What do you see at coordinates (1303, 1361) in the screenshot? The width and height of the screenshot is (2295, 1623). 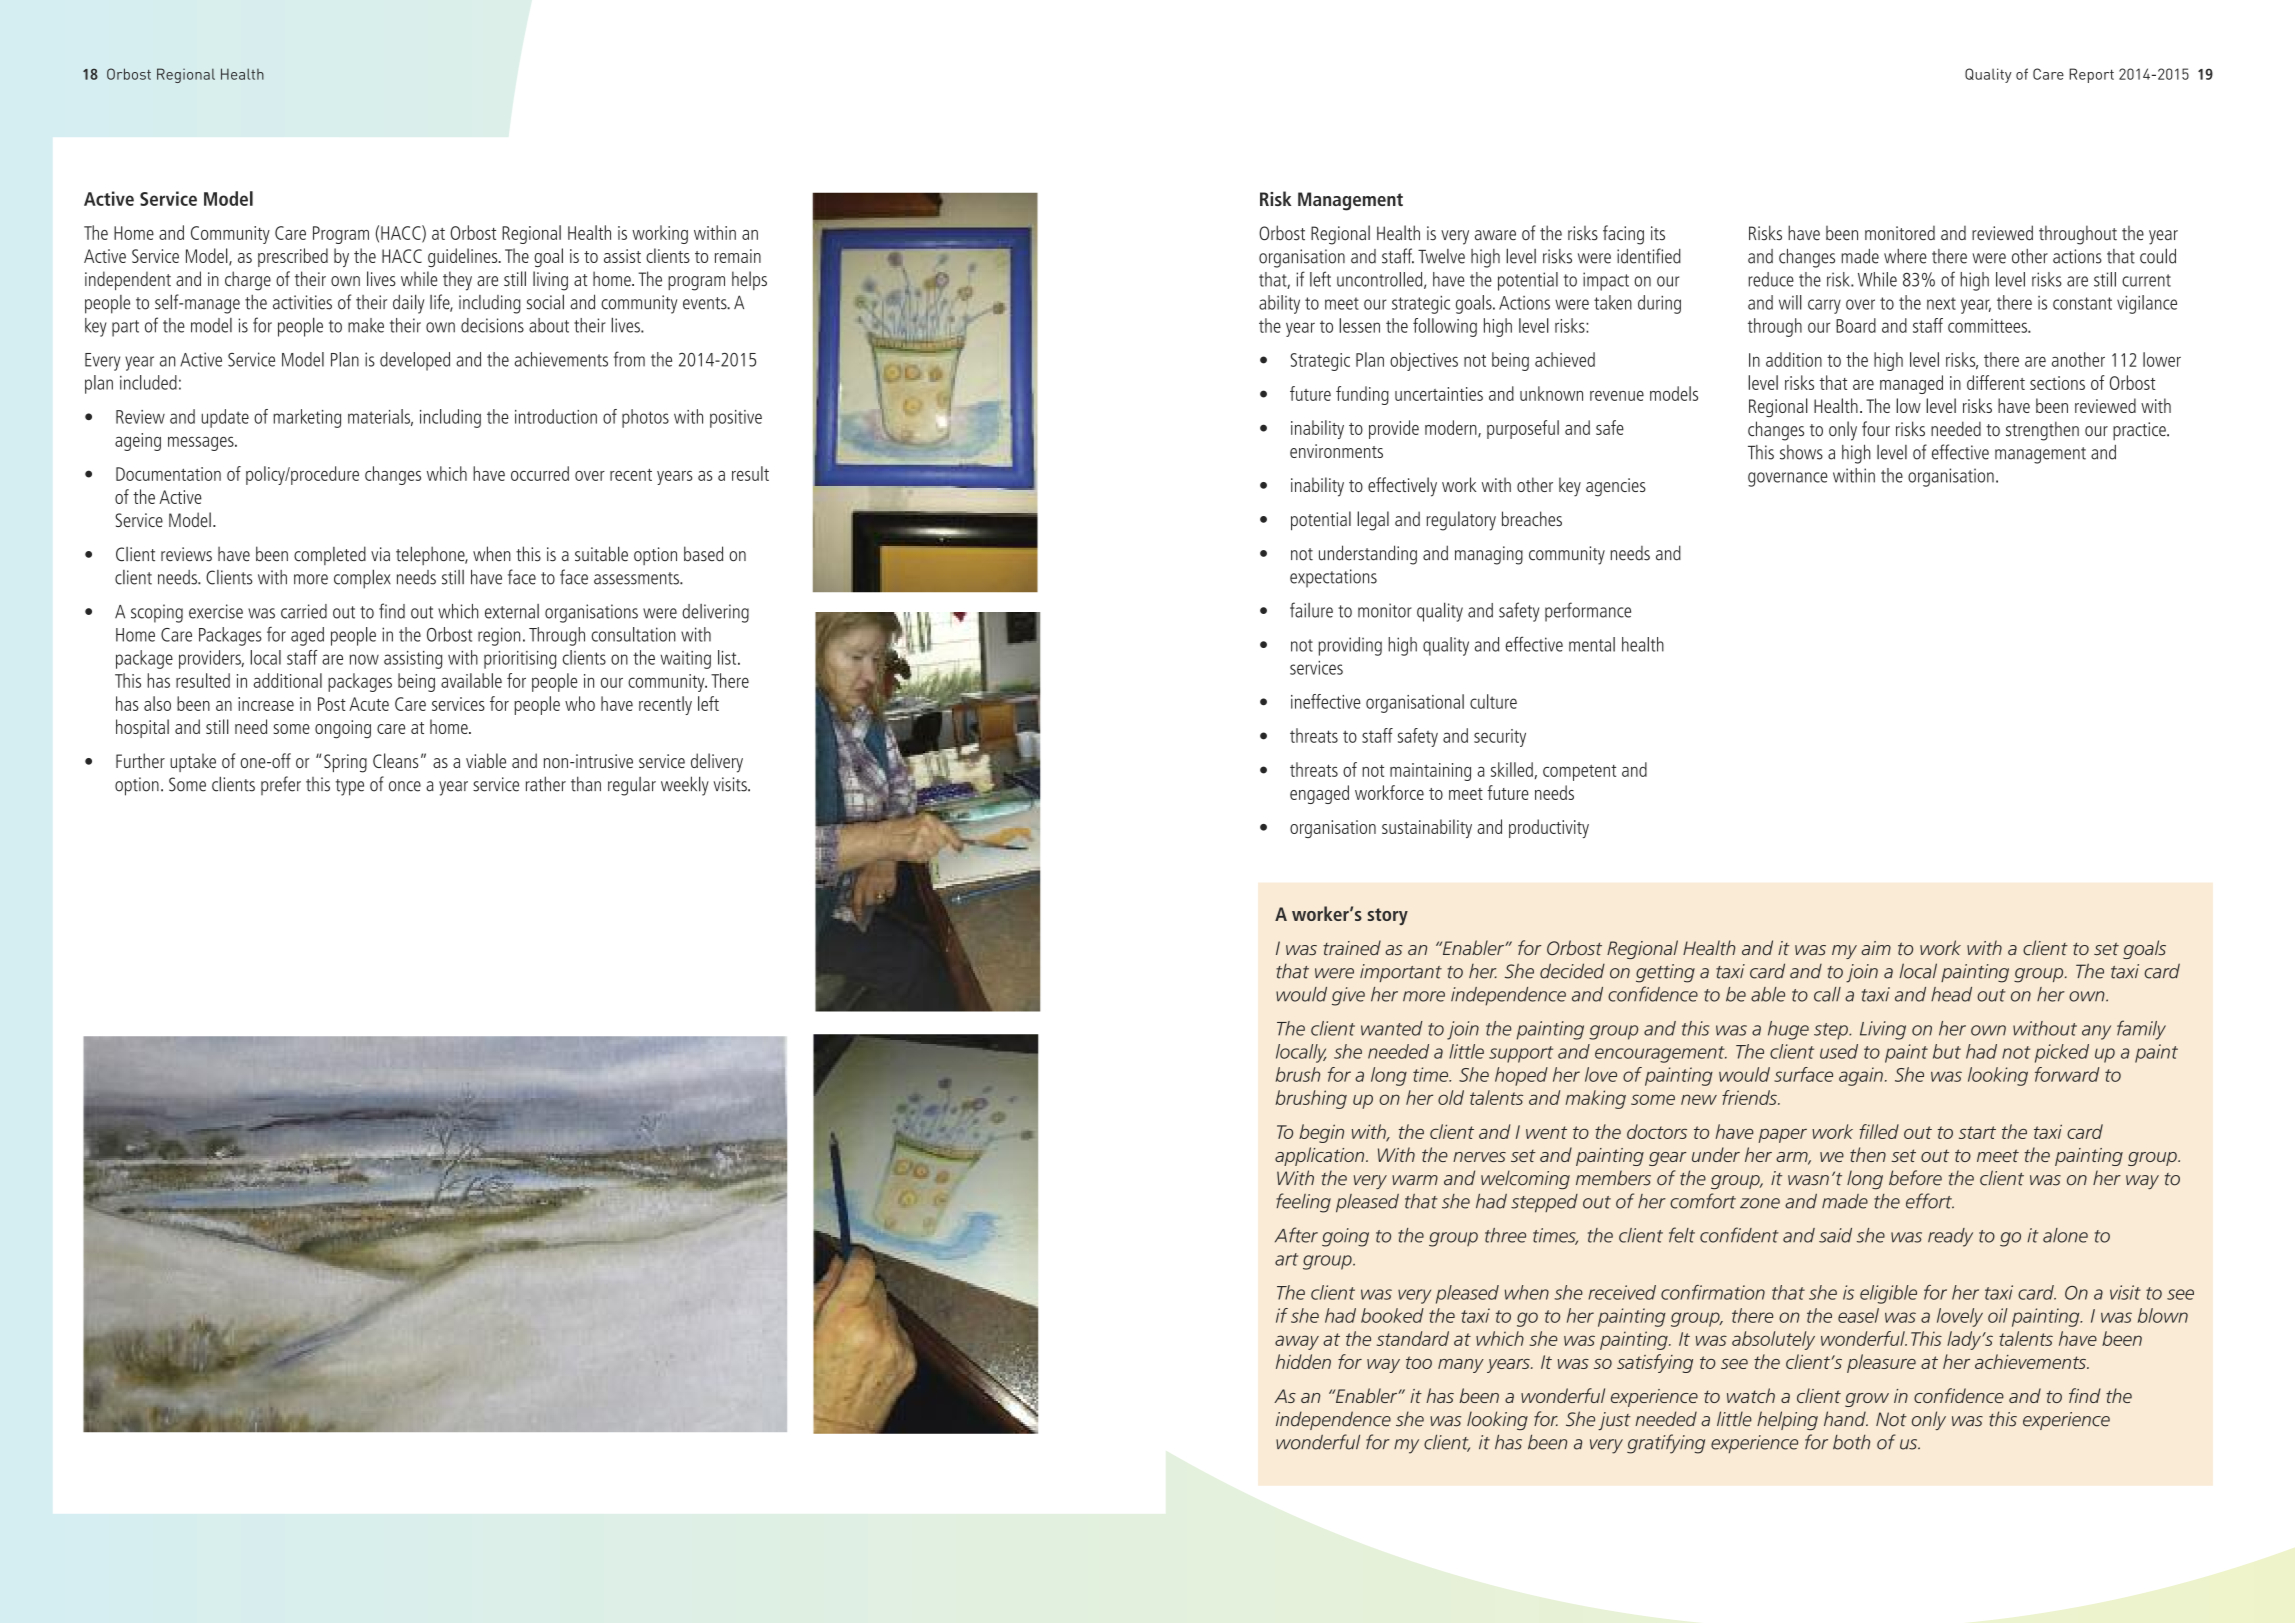 I see `hidden` at bounding box center [1303, 1361].
